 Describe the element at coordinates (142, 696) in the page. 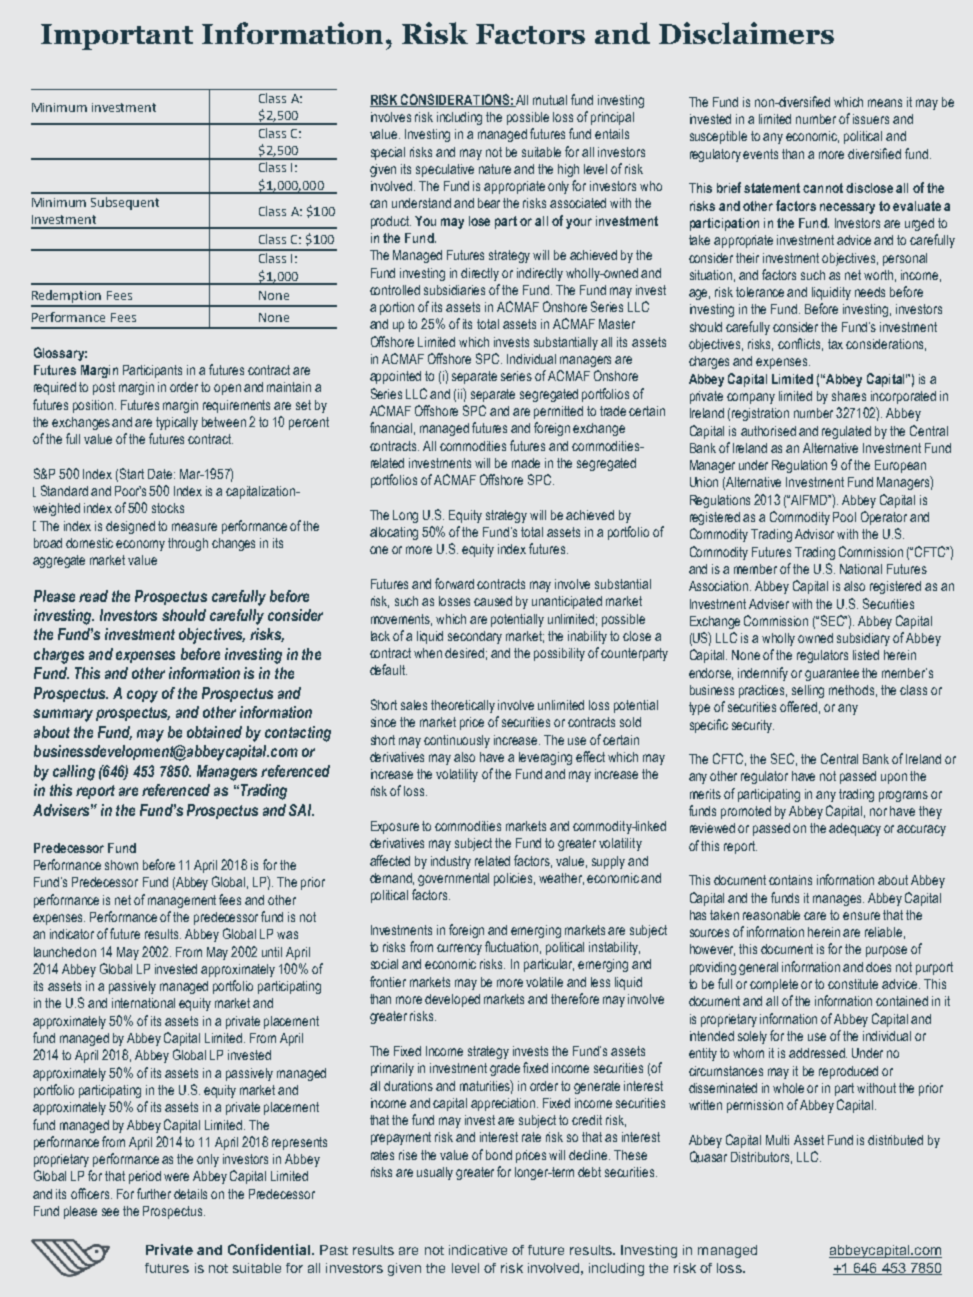

I see `copy` at that location.
